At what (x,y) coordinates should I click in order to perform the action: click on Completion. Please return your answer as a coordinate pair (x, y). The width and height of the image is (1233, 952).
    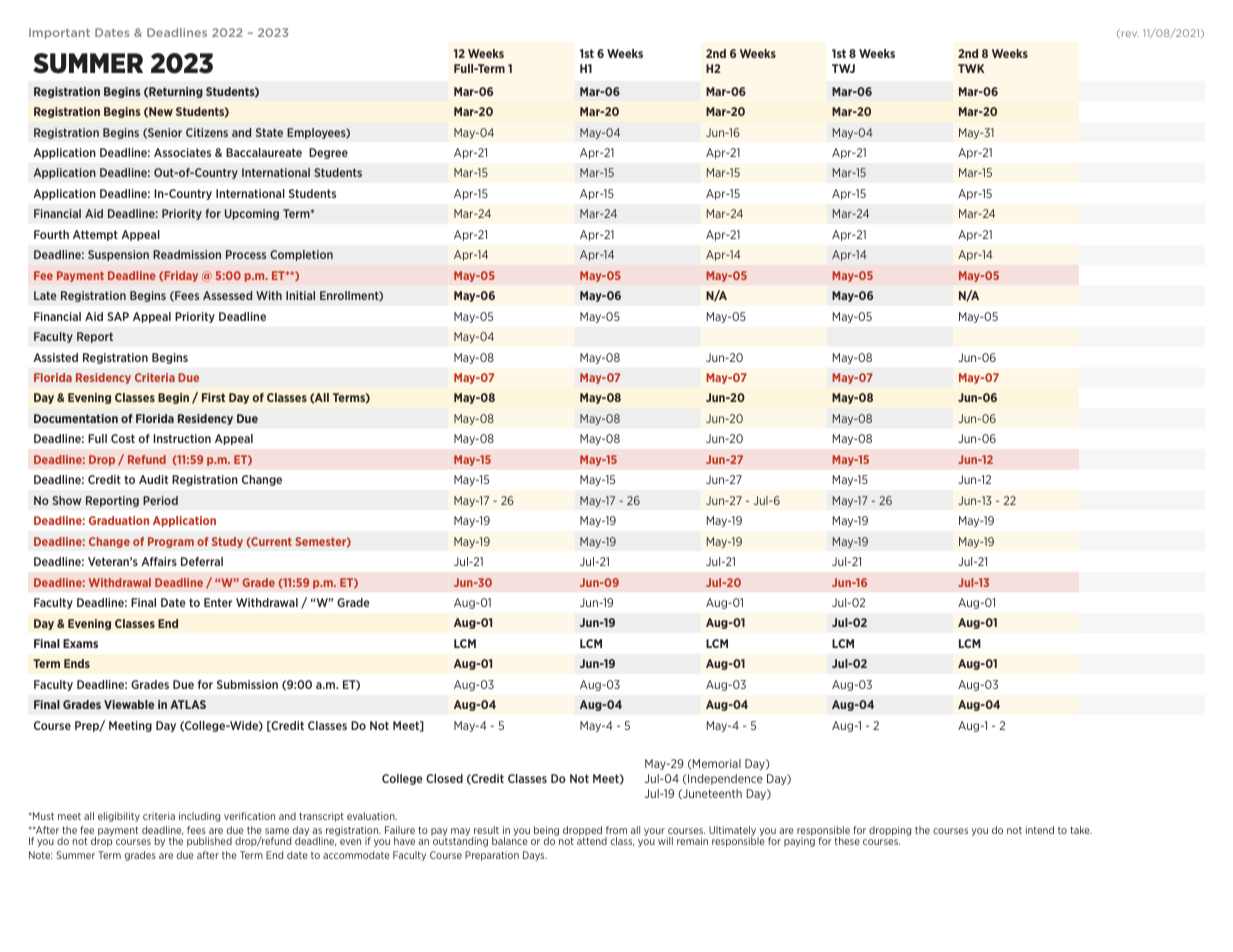
    Looking at the image, I should click on (301, 255).
